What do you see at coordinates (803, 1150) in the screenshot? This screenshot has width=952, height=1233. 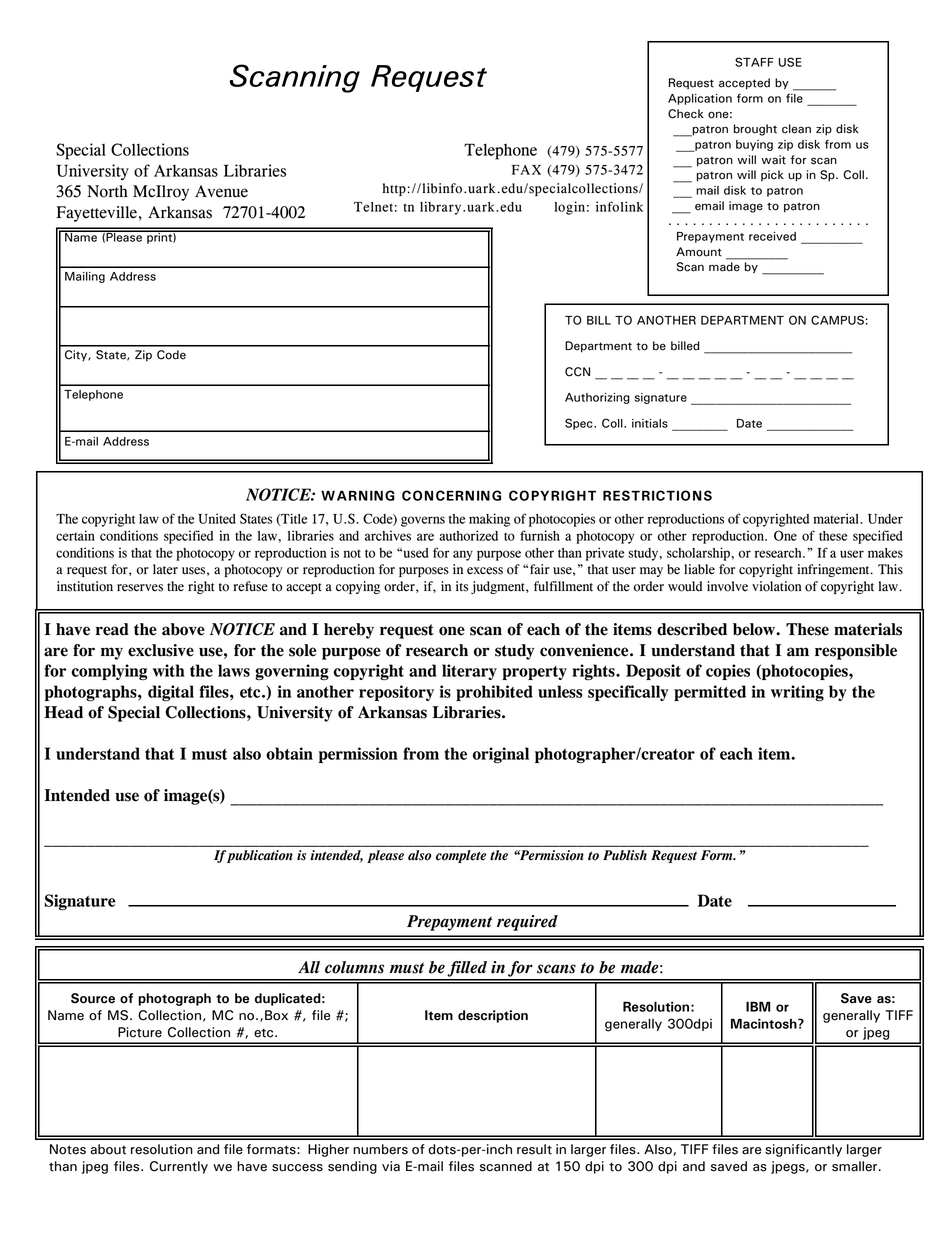 I see `significantly` at bounding box center [803, 1150].
